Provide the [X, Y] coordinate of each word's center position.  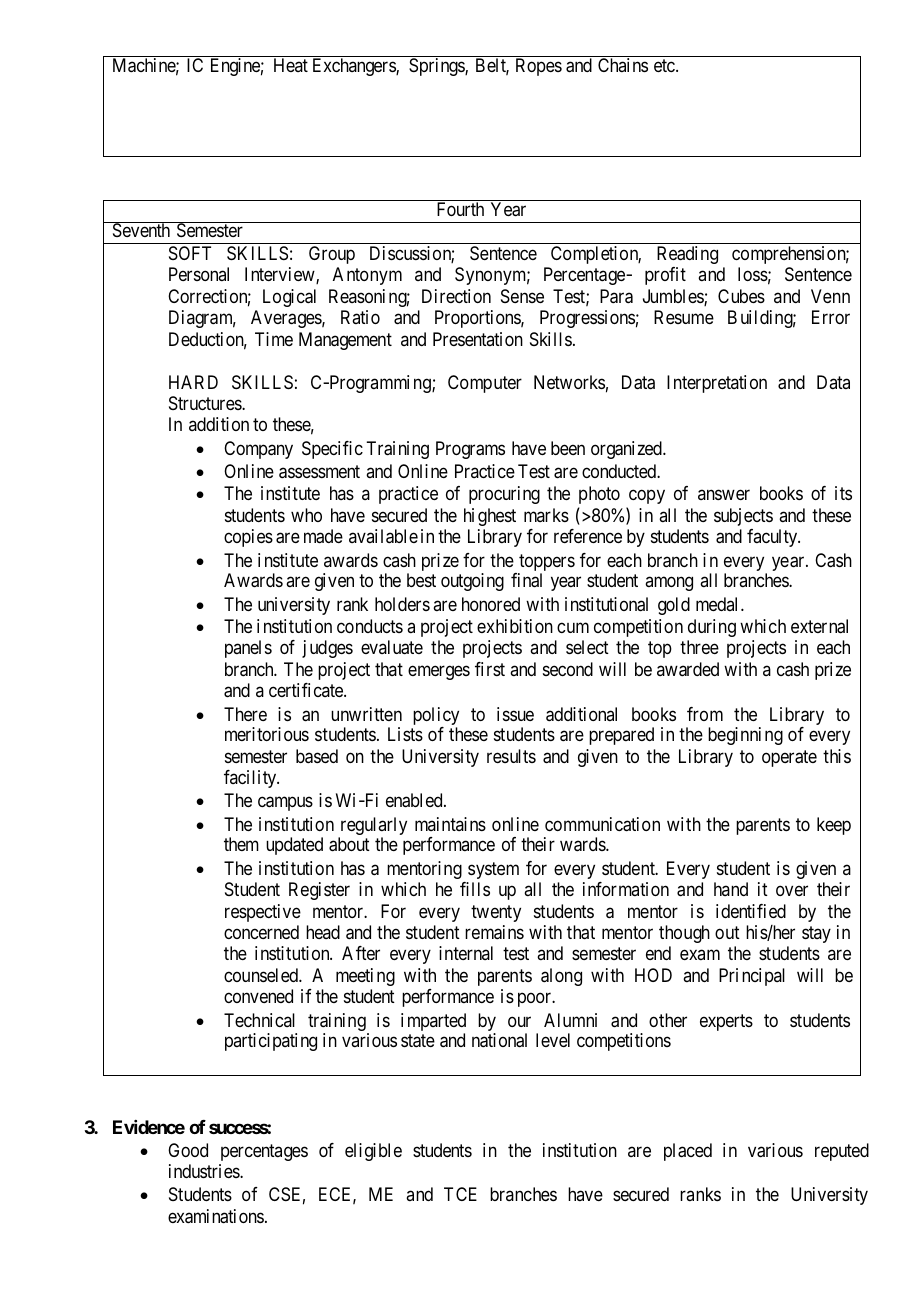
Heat [291, 65]
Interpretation [717, 384]
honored [491, 604]
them [241, 844]
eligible [373, 1152]
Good [188, 1150]
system [493, 870]
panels [248, 649]
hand [731, 889]
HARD [193, 382]
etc [665, 66]
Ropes [539, 67]
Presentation [478, 339]
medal [719, 604]
